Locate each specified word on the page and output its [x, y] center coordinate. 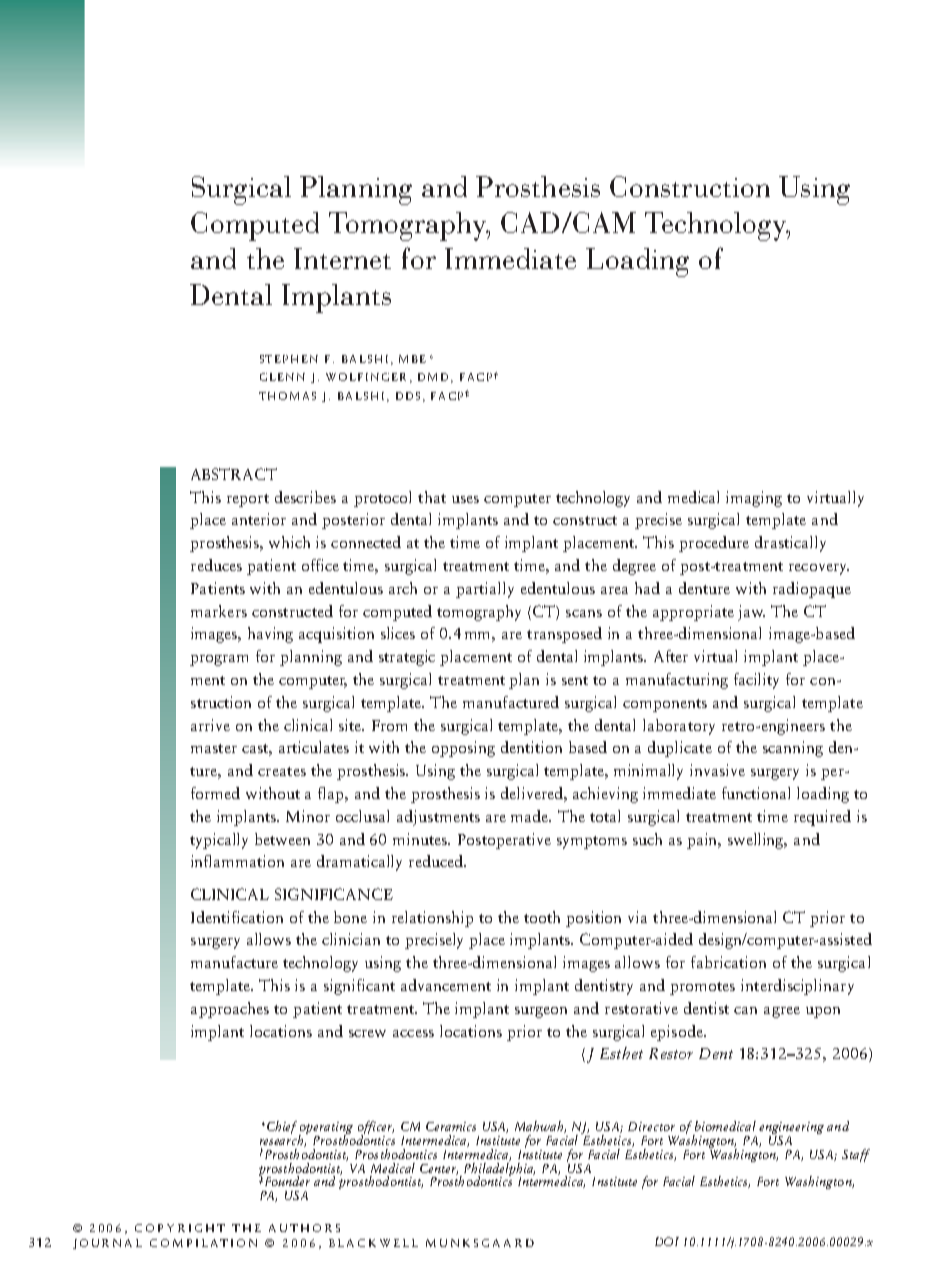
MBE [412, 359]
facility [756, 681]
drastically [790, 544]
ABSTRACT [234, 474]
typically [219, 841]
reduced [437, 861]
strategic [407, 658]
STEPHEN [289, 359]
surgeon [541, 1012]
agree [782, 1012]
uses [465, 499]
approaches [230, 1010]
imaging [754, 499]
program [219, 660]
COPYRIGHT [180, 1228]
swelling [757, 841]
